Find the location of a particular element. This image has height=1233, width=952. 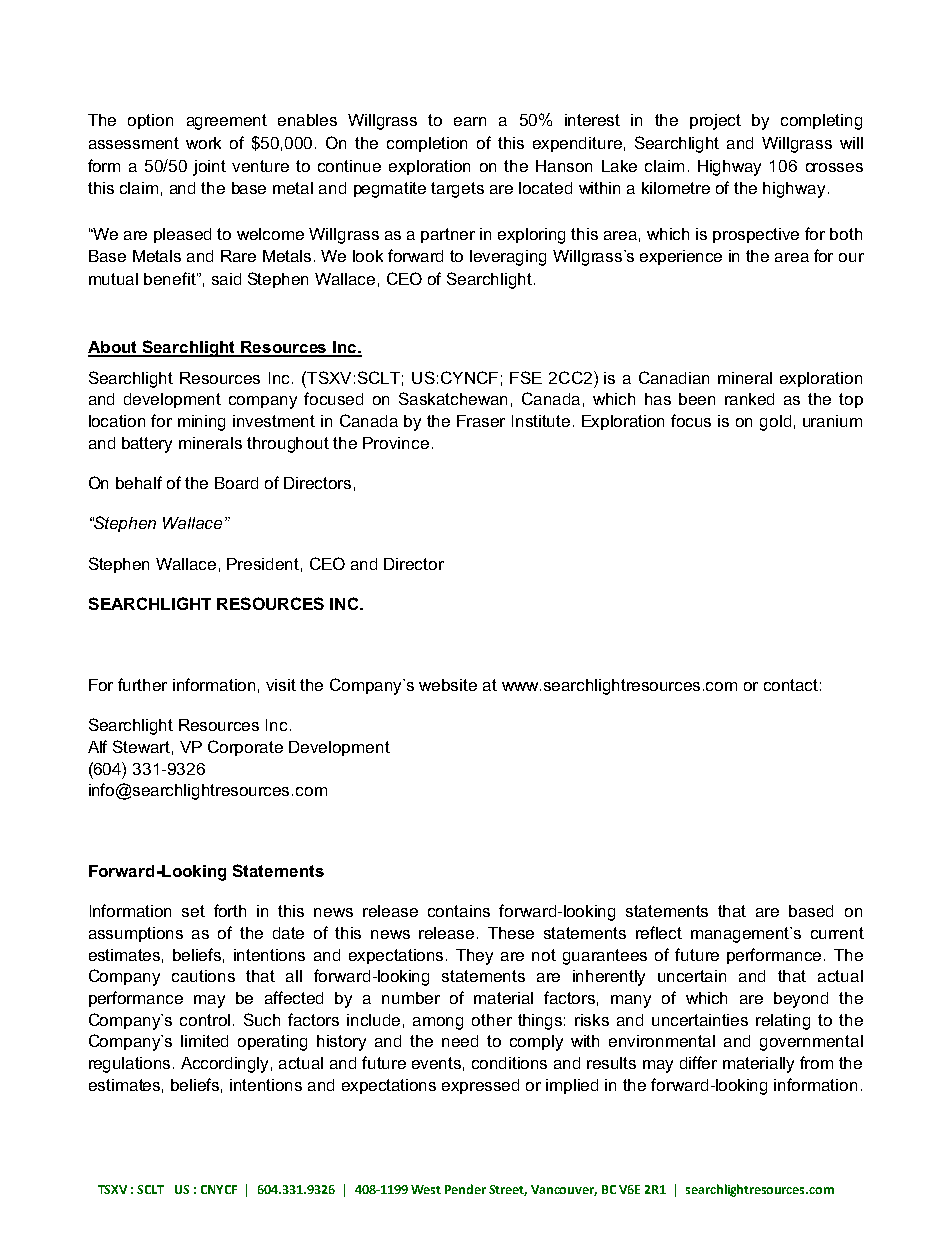

gold is located at coordinates (775, 423).
